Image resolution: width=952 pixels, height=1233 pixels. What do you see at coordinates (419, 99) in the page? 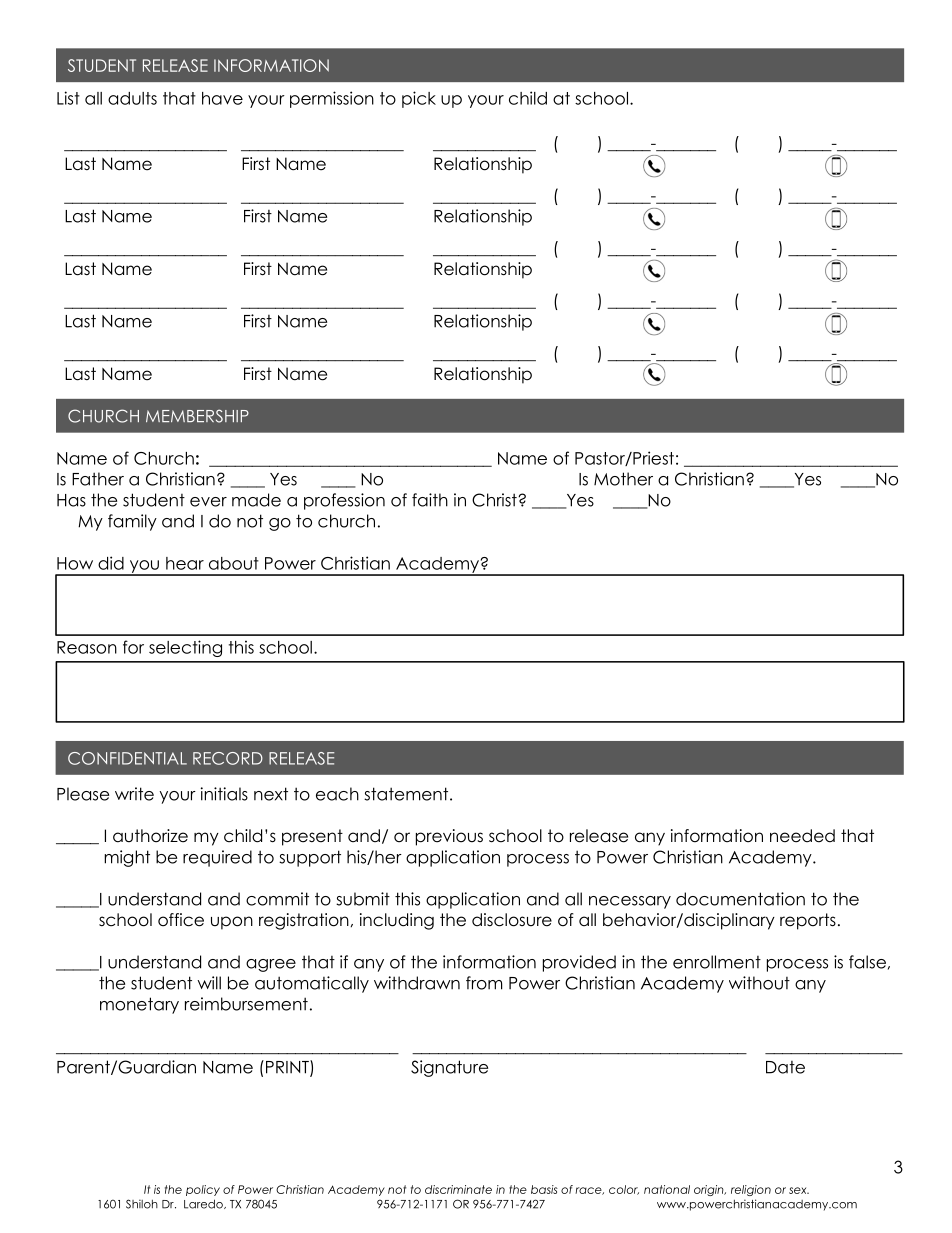
I see `pick` at bounding box center [419, 99].
